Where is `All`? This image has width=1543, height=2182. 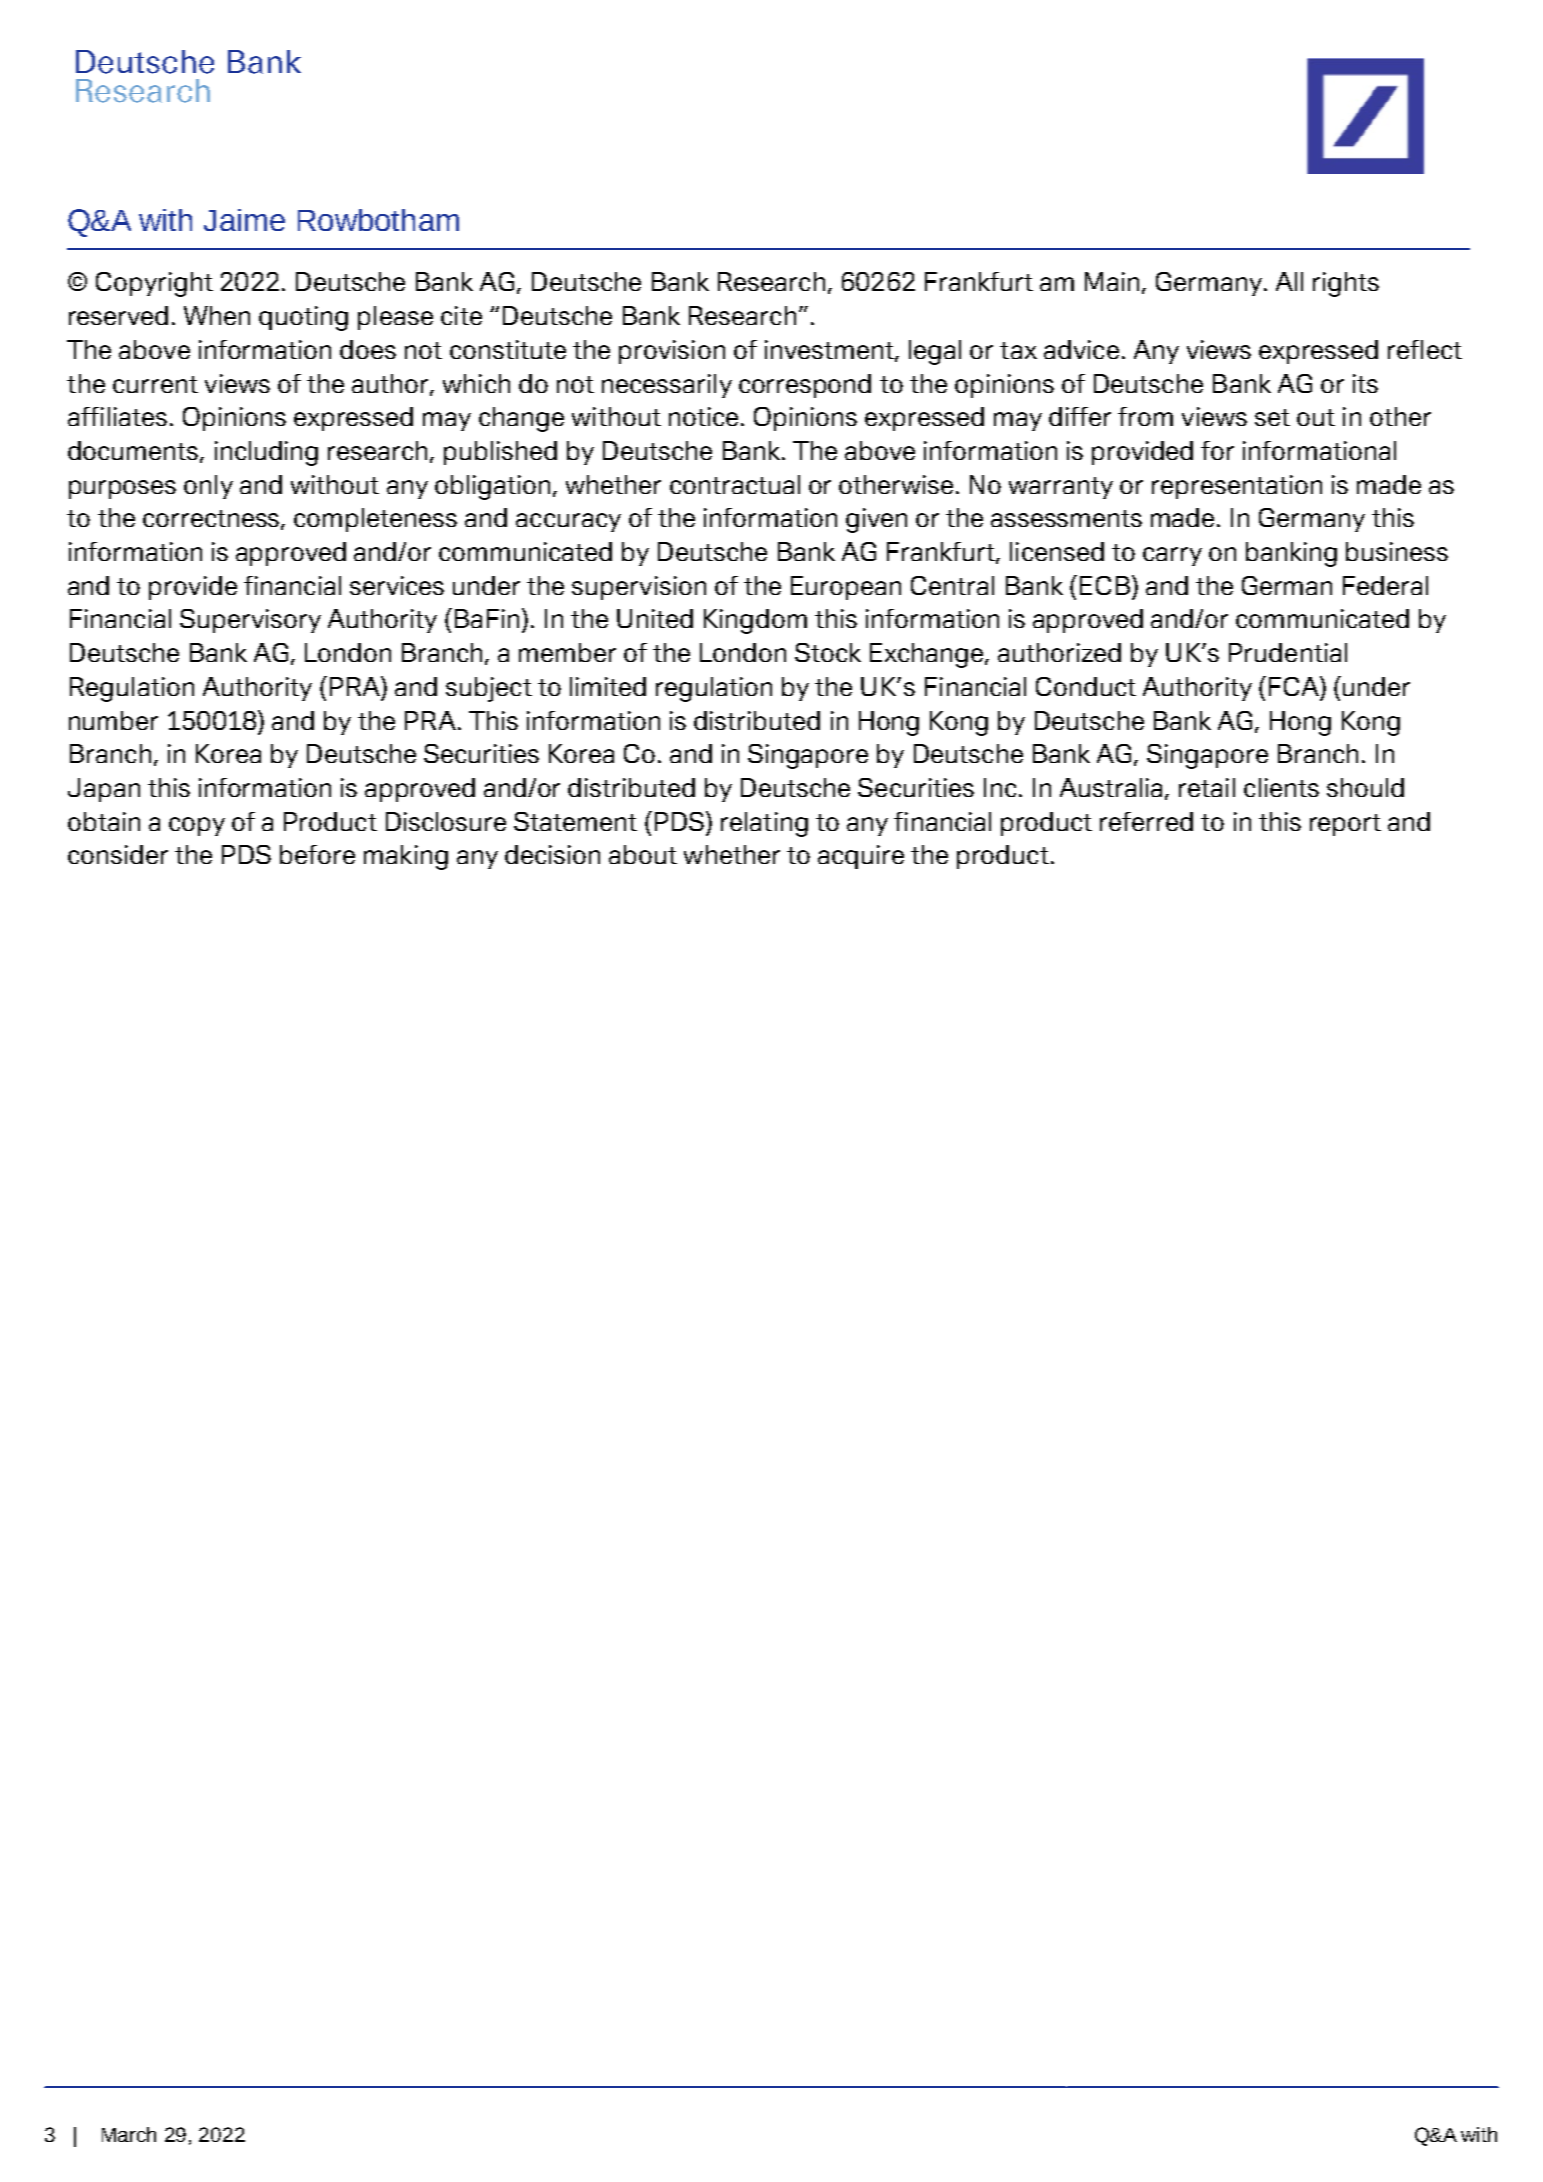
All is located at coordinates (1289, 281).
